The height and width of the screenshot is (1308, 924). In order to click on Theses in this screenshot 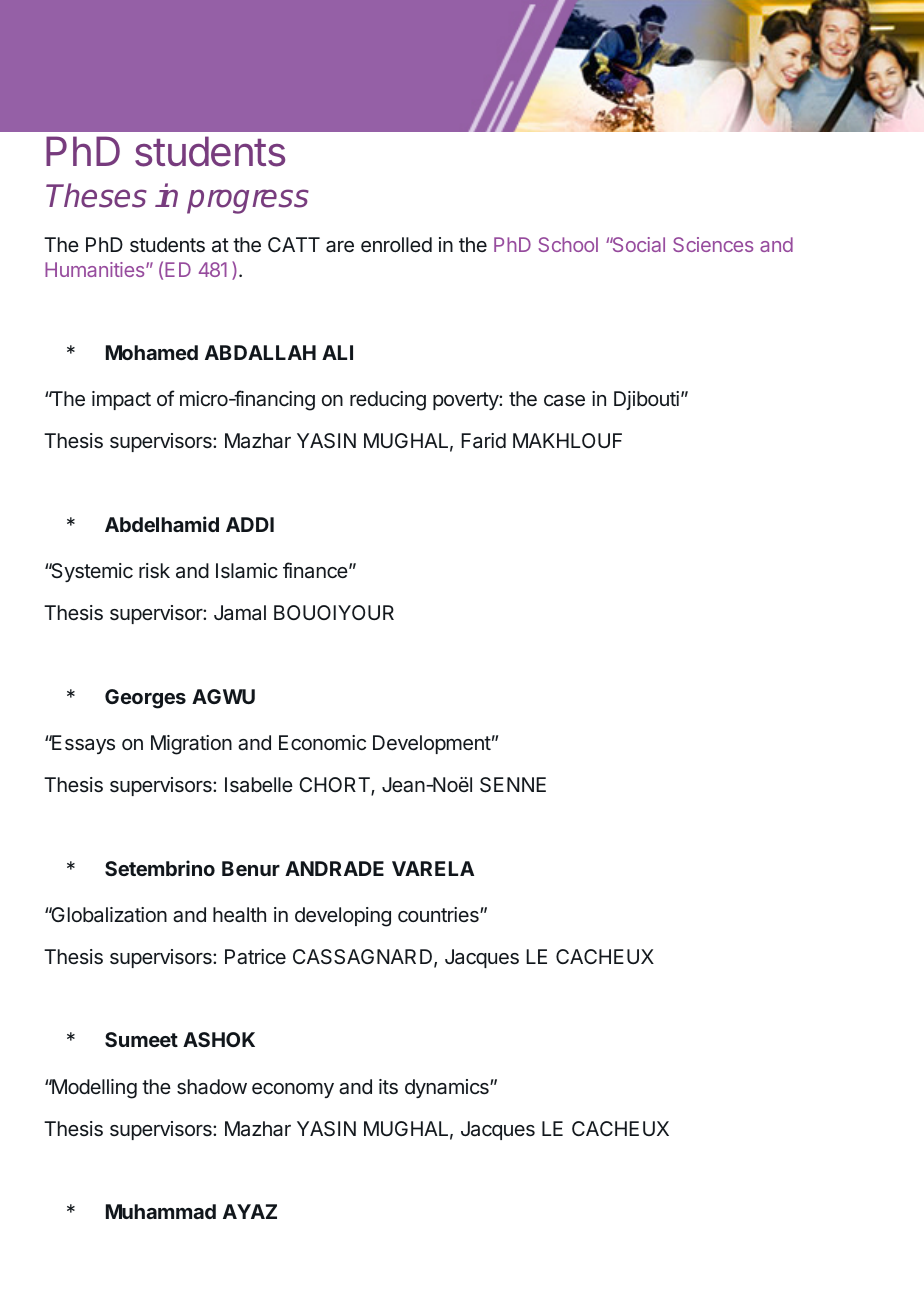, I will do `click(96, 195)`.
